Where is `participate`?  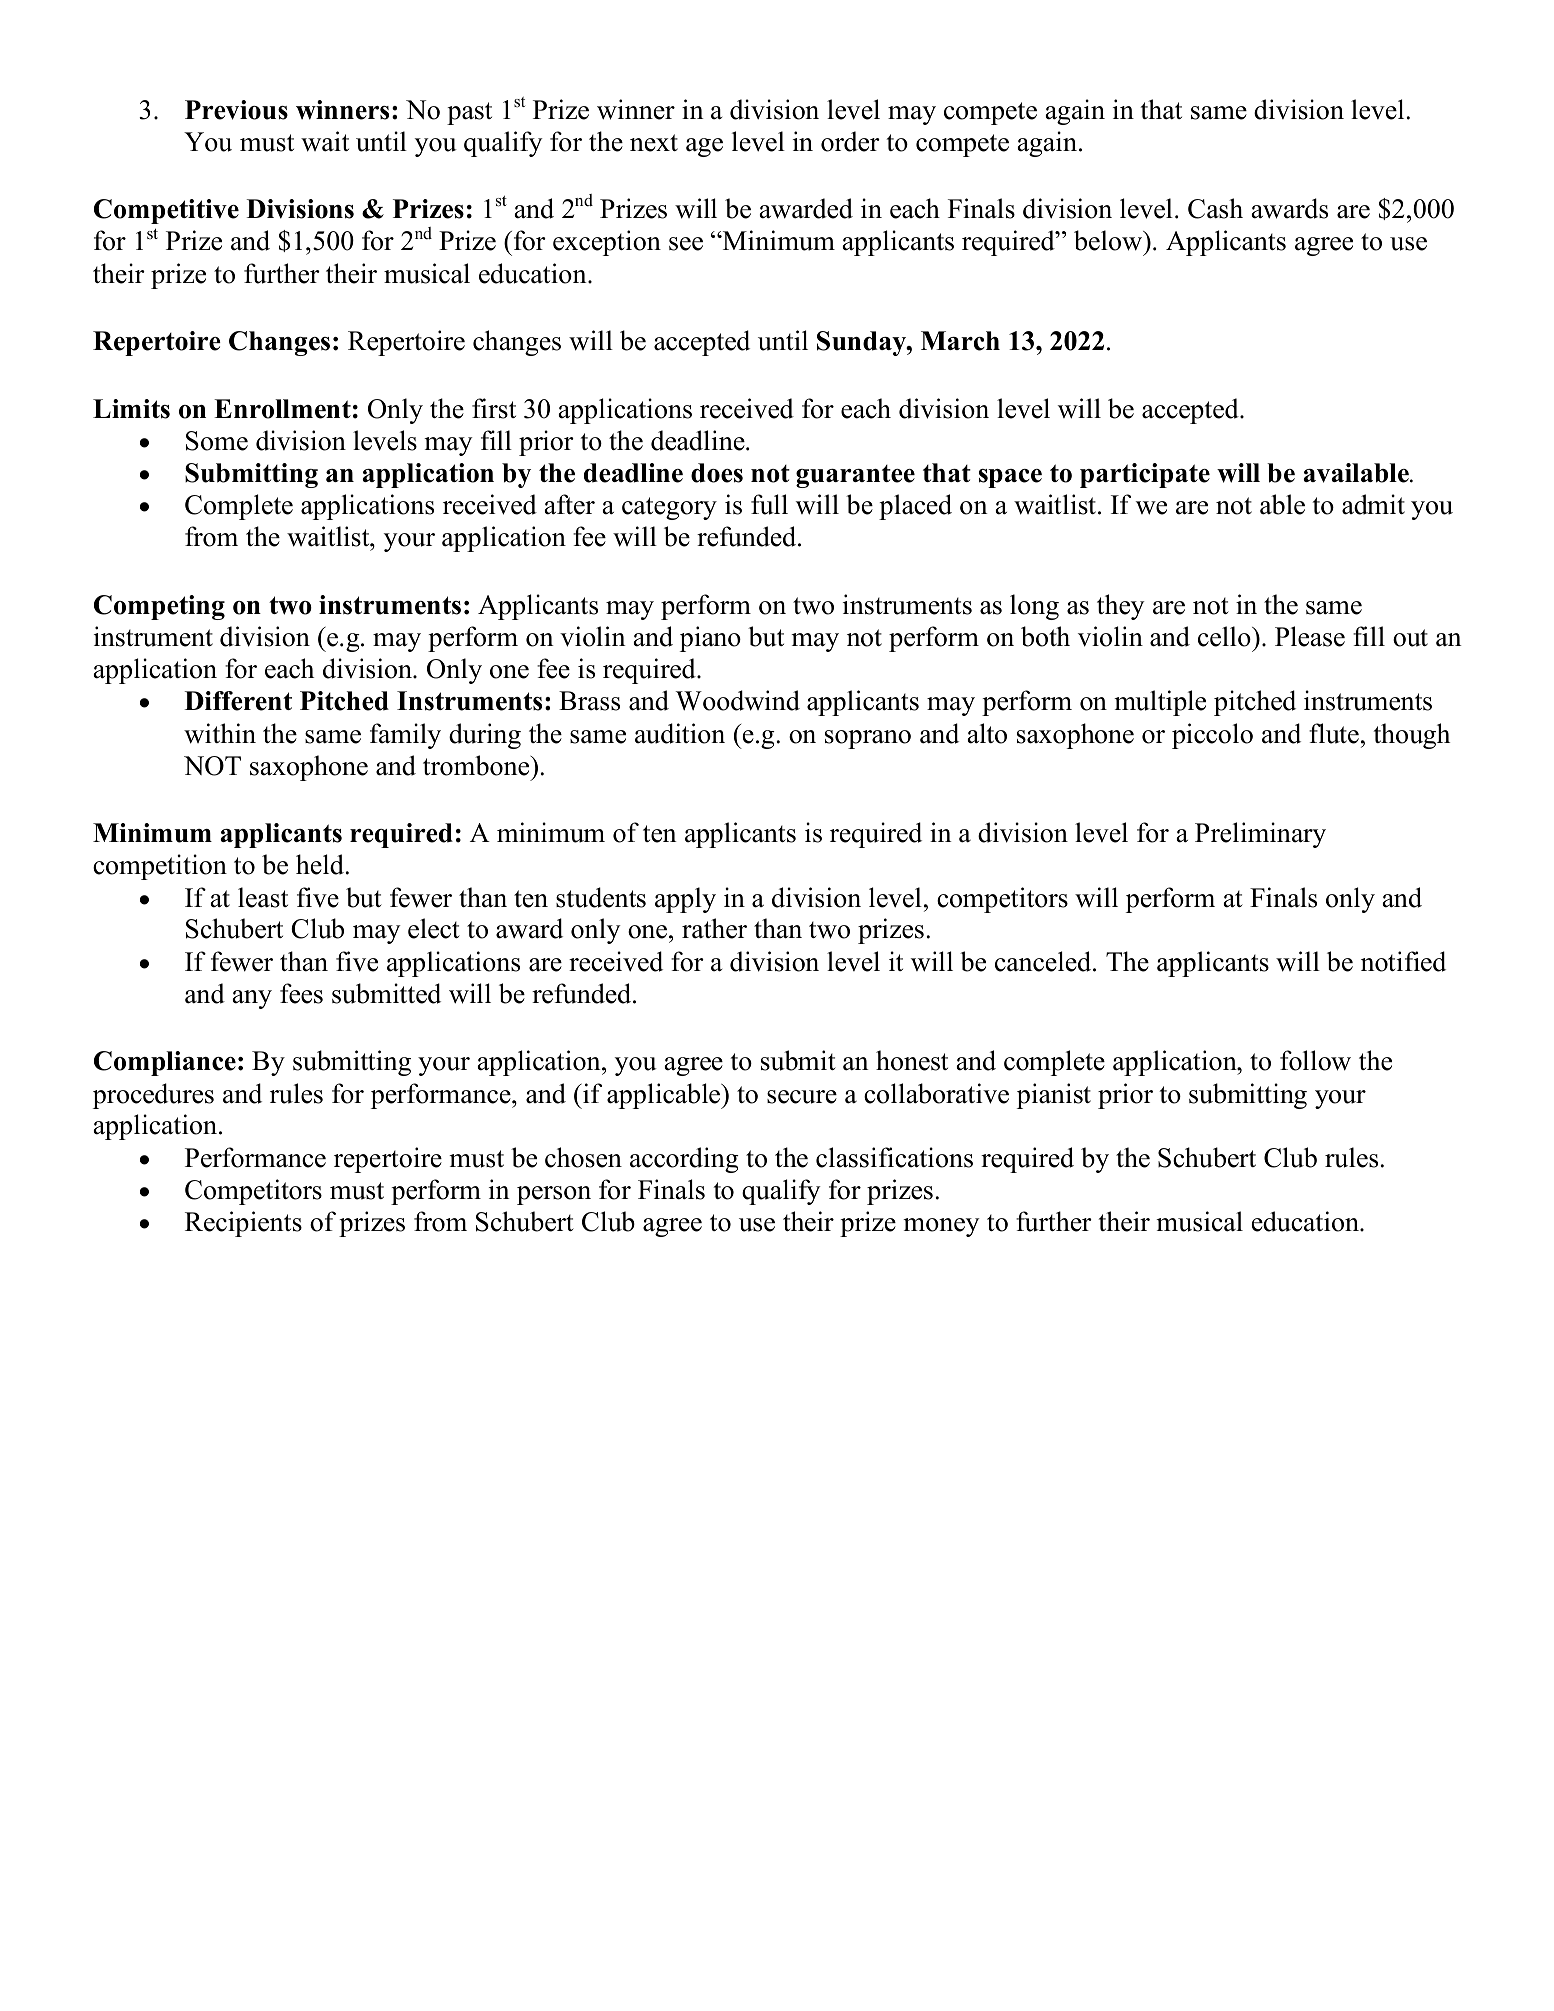 participate is located at coordinates (1145, 475).
